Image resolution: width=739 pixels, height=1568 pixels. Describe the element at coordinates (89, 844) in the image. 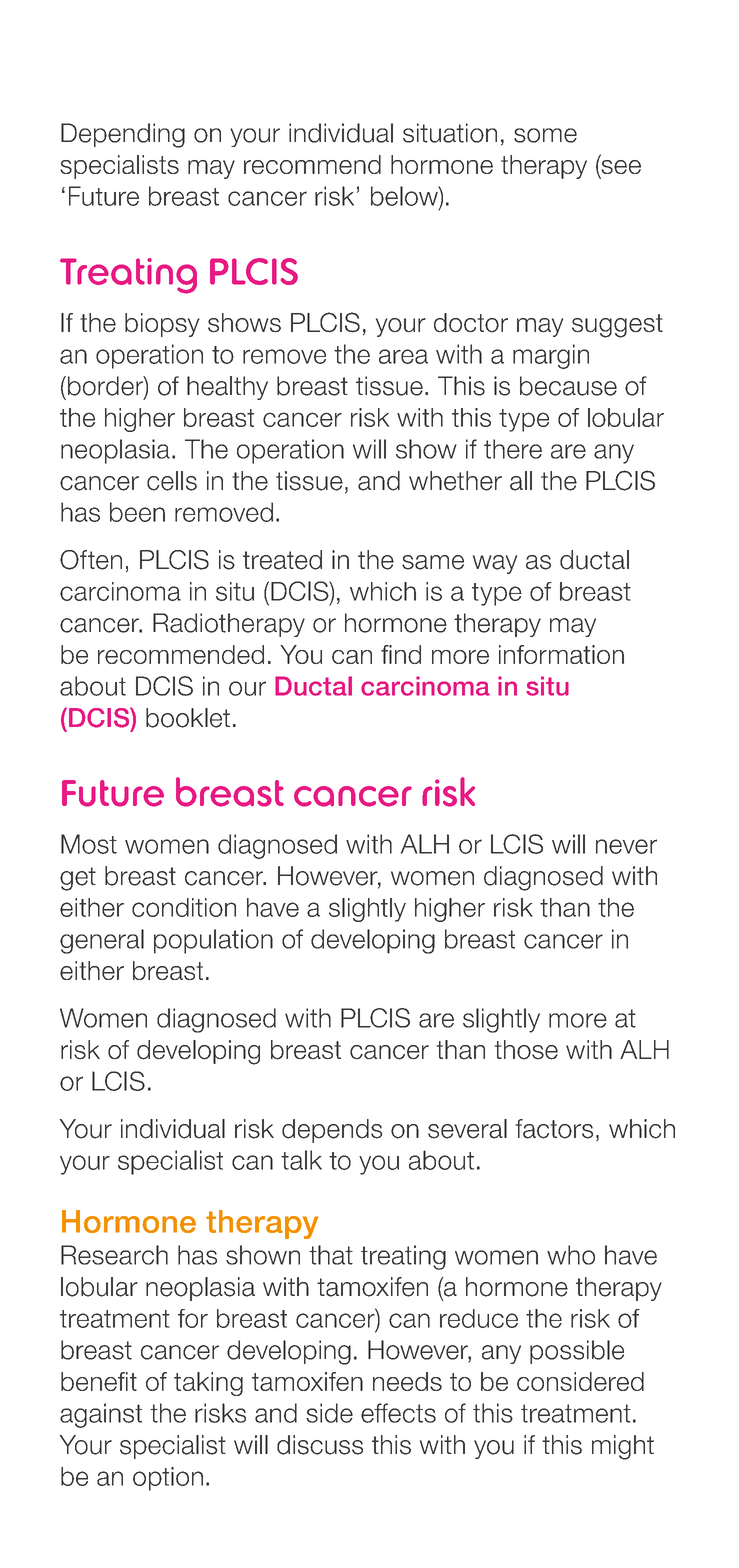

I see `Most` at that location.
